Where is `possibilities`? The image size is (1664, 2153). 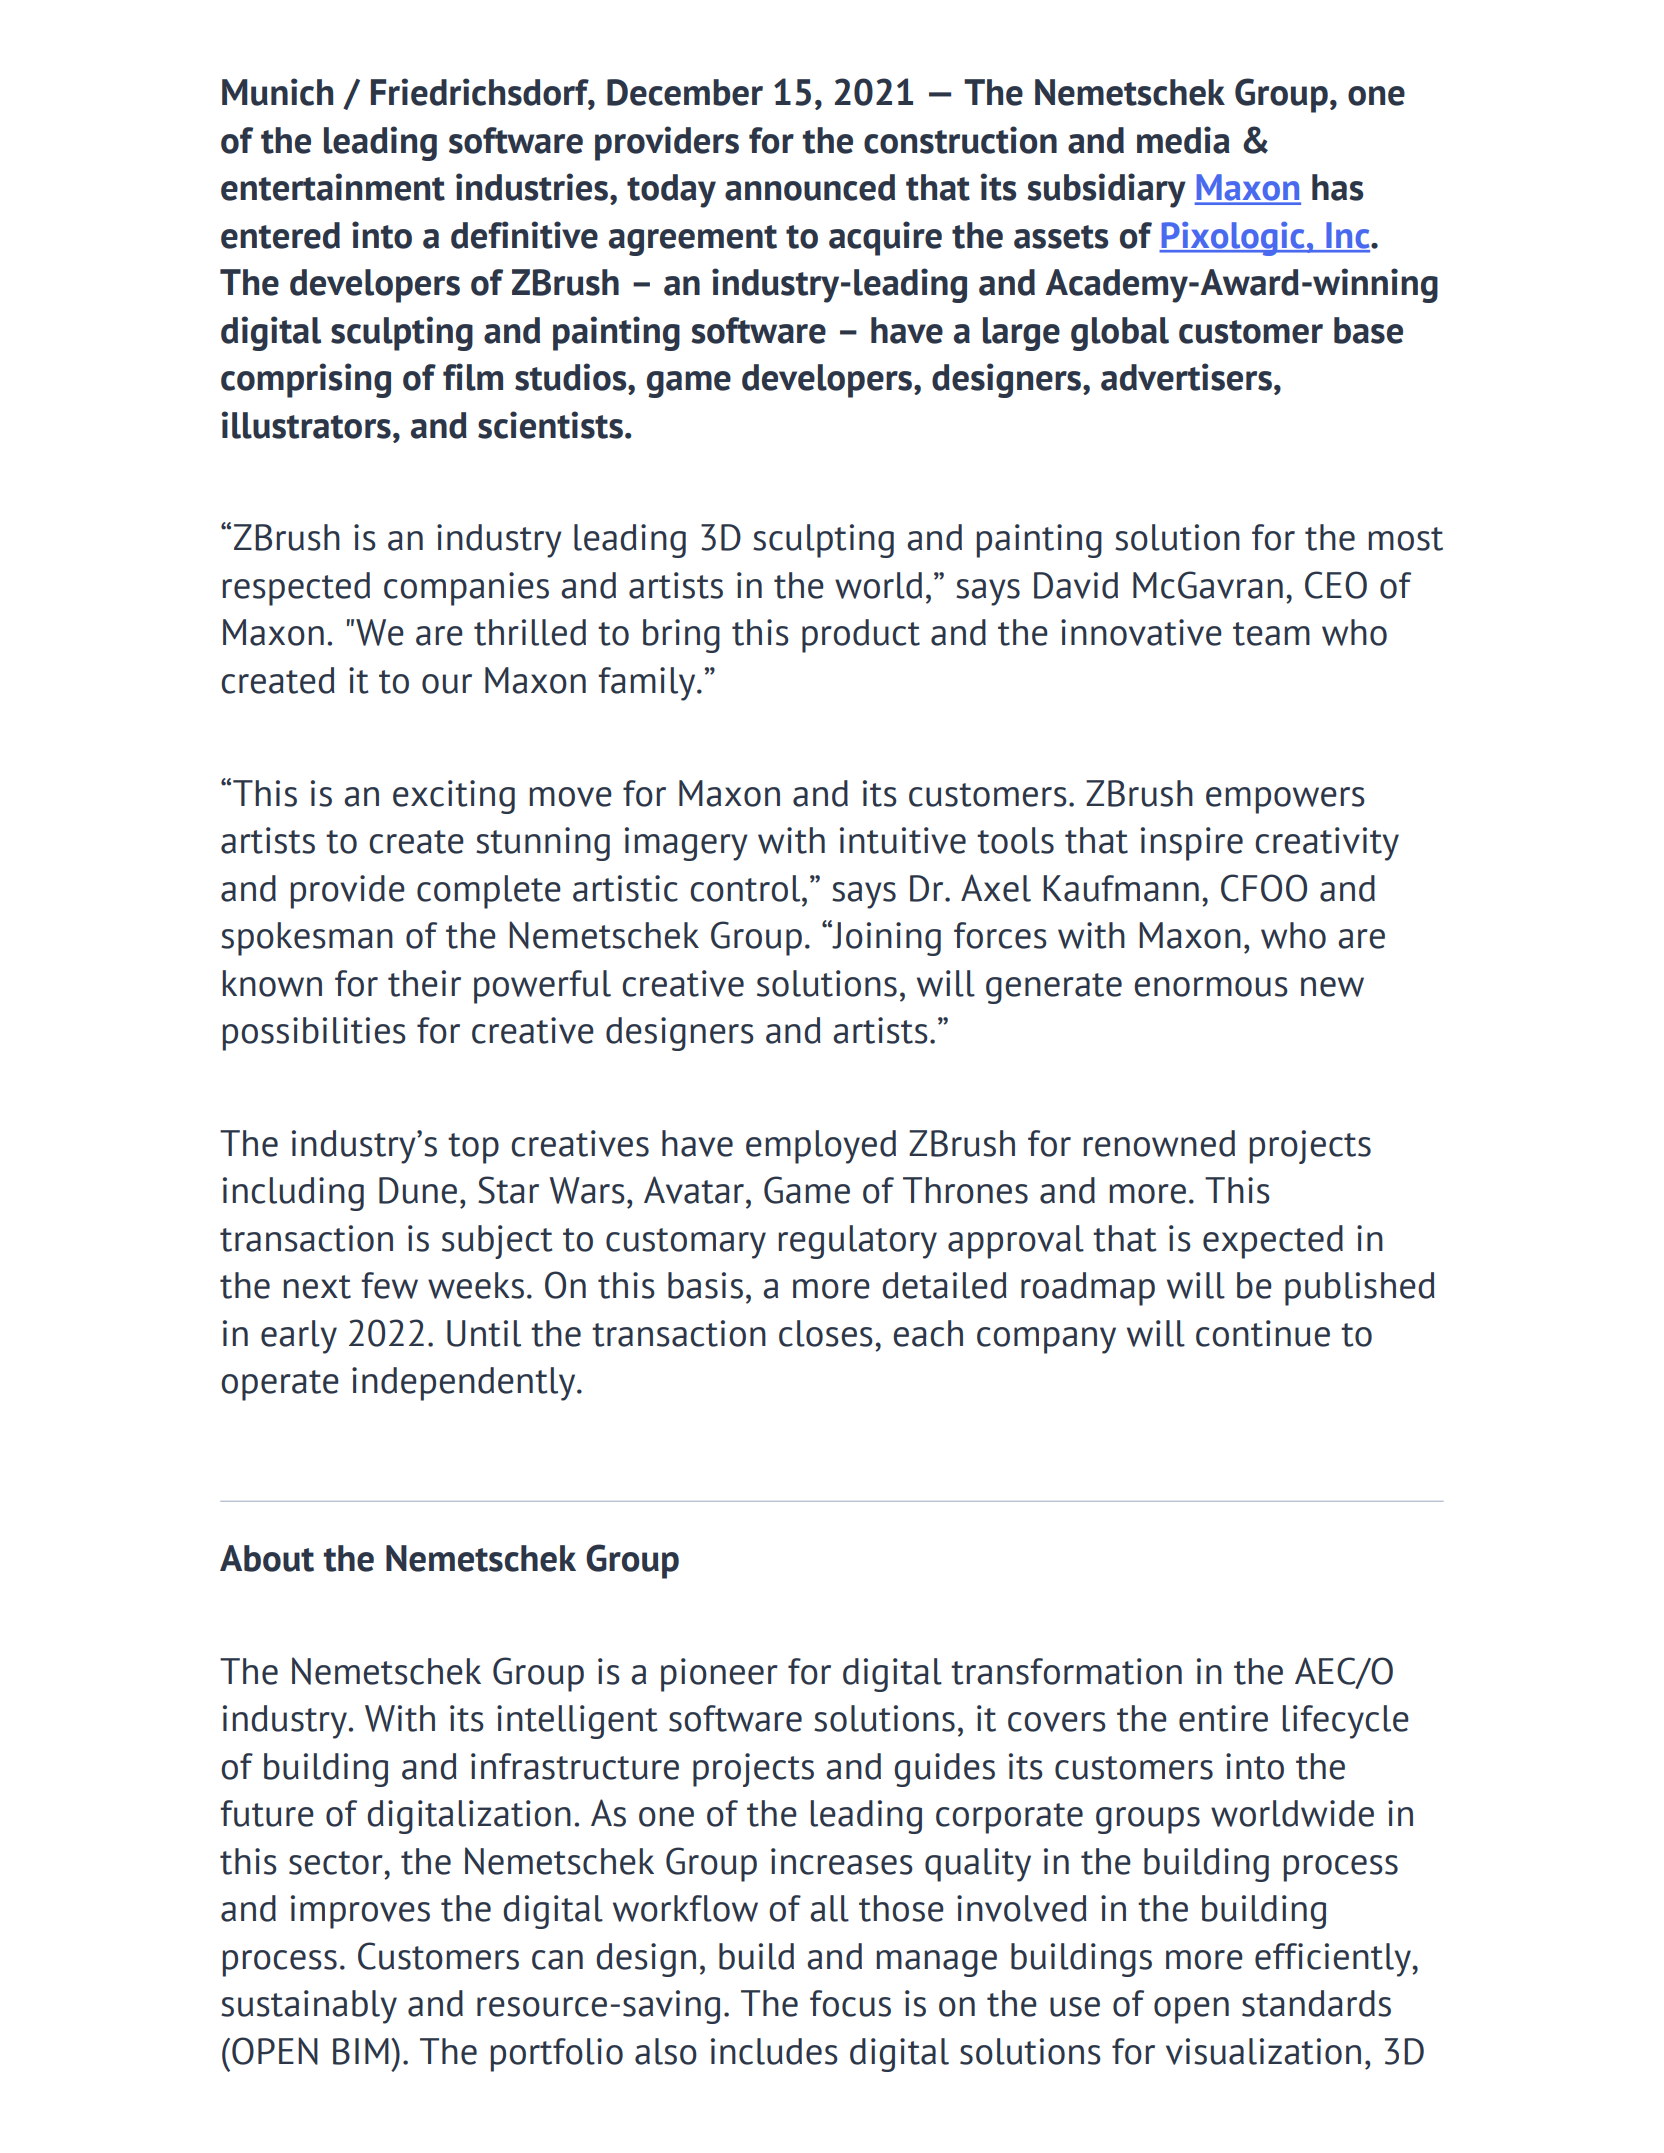
possibilities is located at coordinates (314, 1034).
